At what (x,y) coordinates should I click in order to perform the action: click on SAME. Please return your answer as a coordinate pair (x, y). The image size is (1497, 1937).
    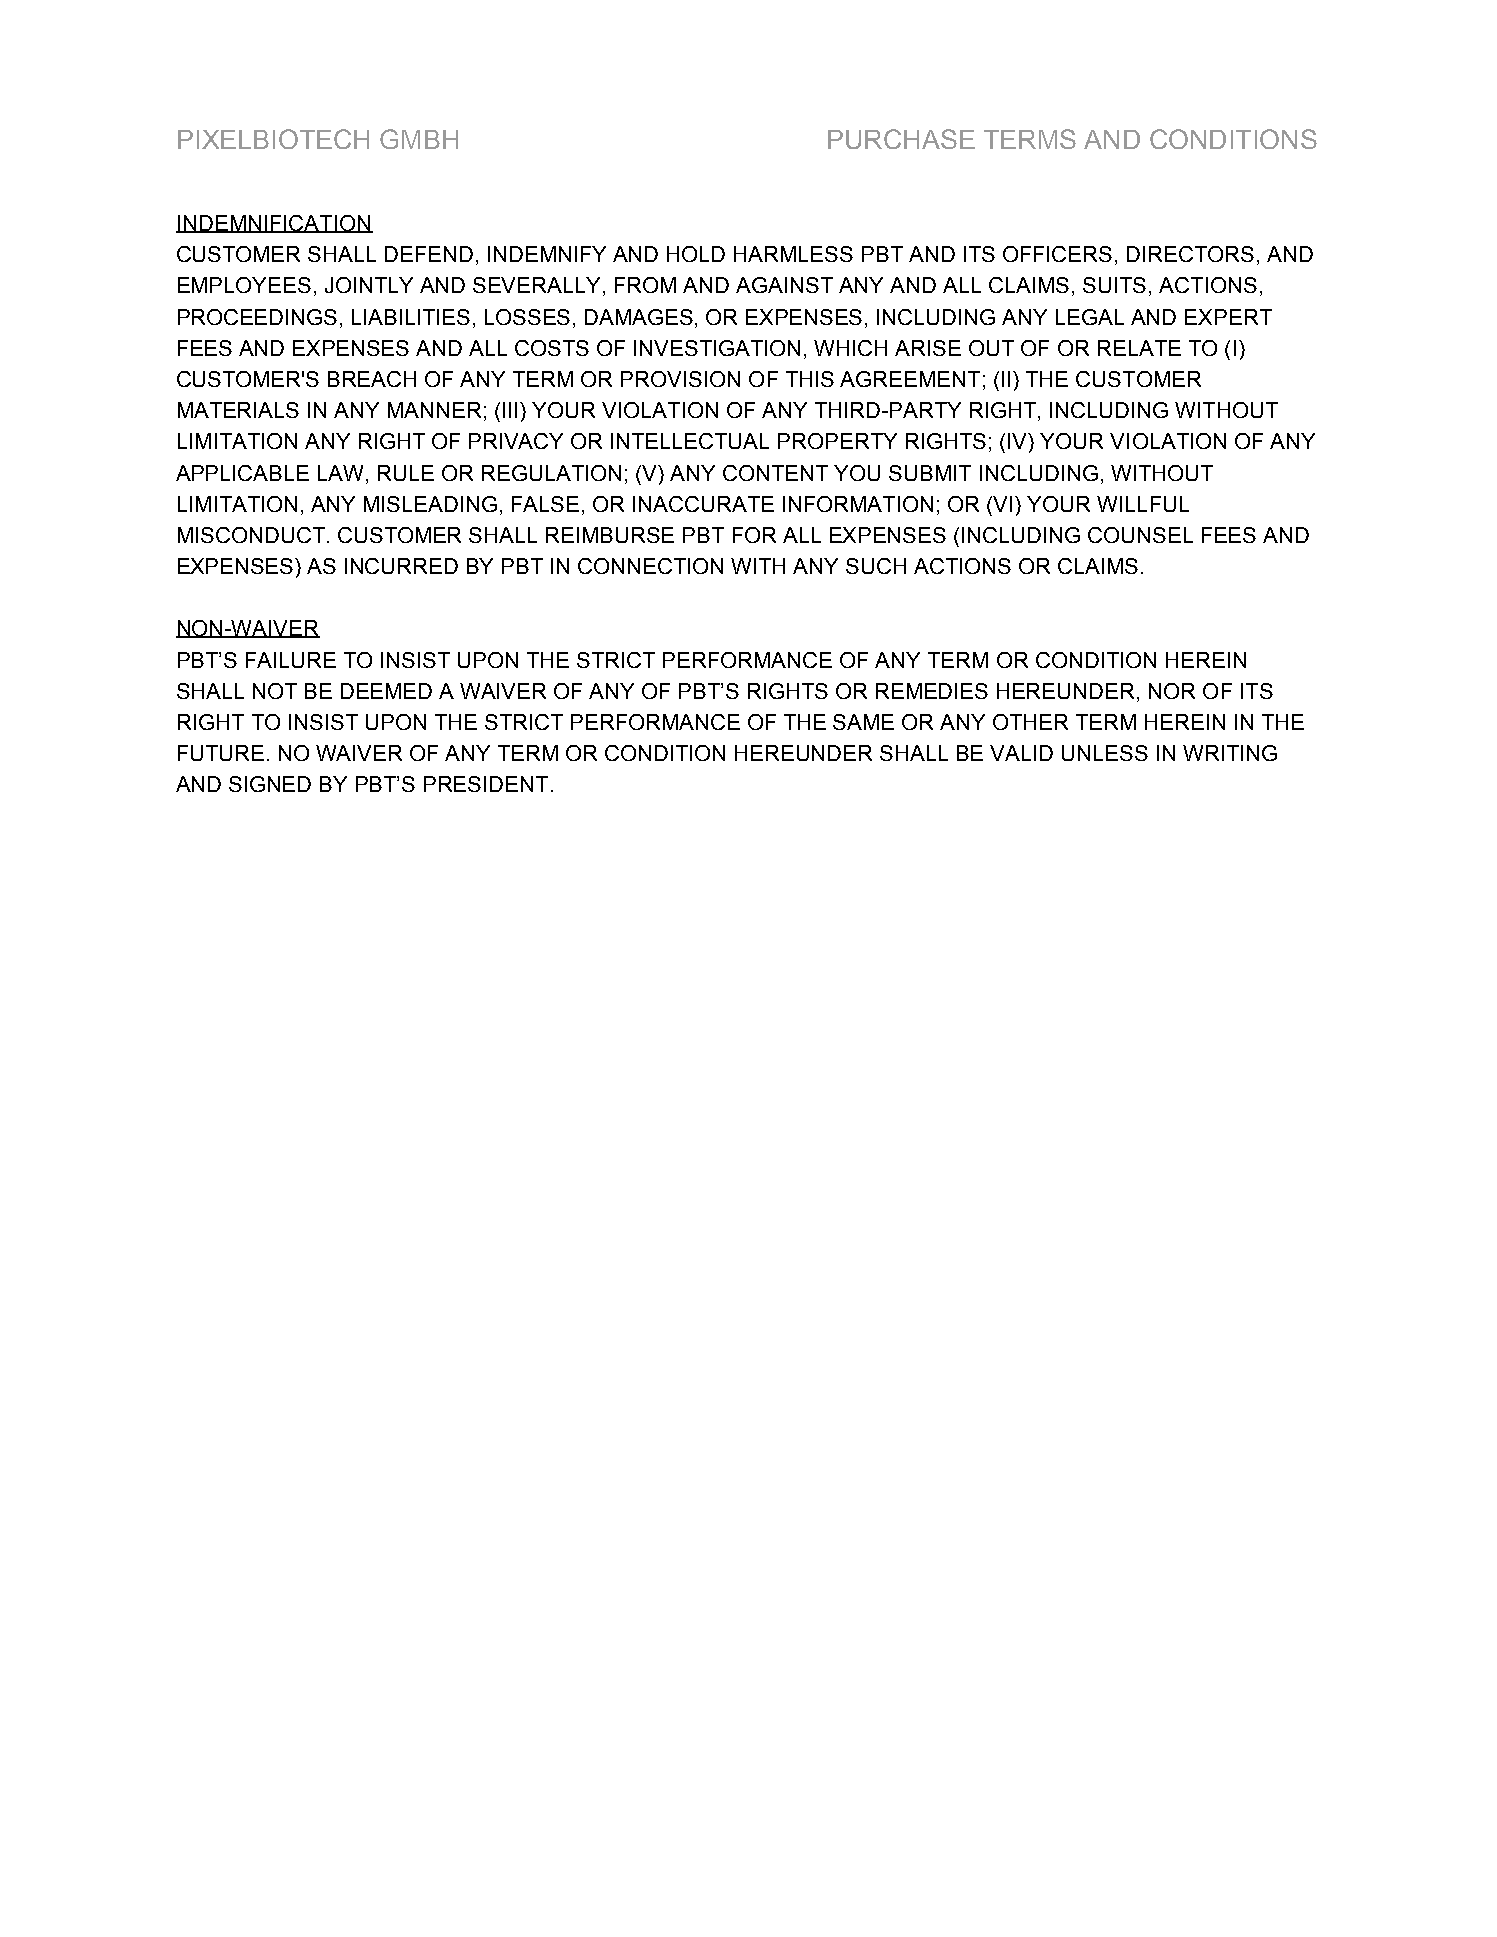
    Looking at the image, I should click on (863, 722).
